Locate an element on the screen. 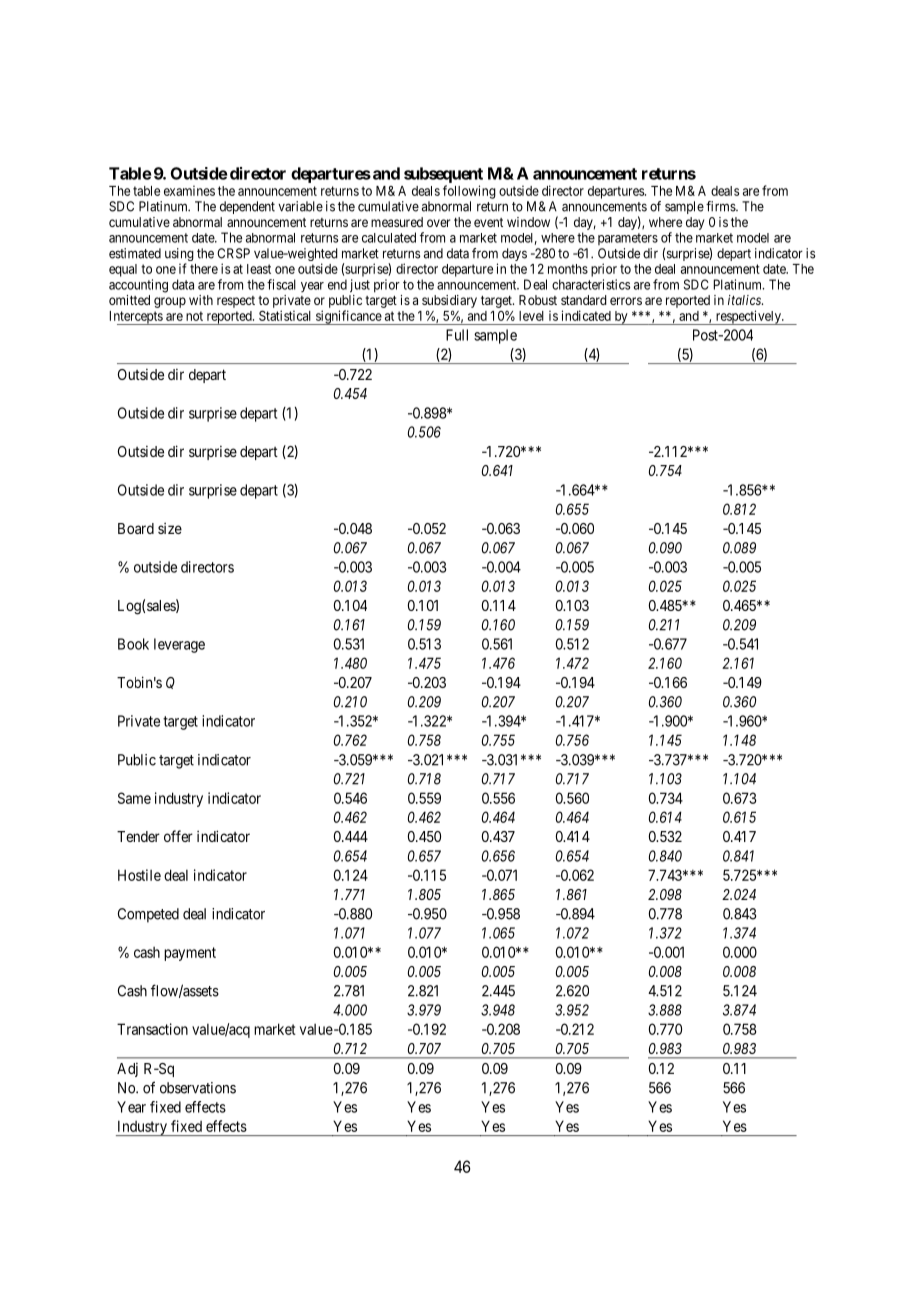 The height and width of the screenshot is (1308, 924). indicated is located at coordinates (586, 315).
